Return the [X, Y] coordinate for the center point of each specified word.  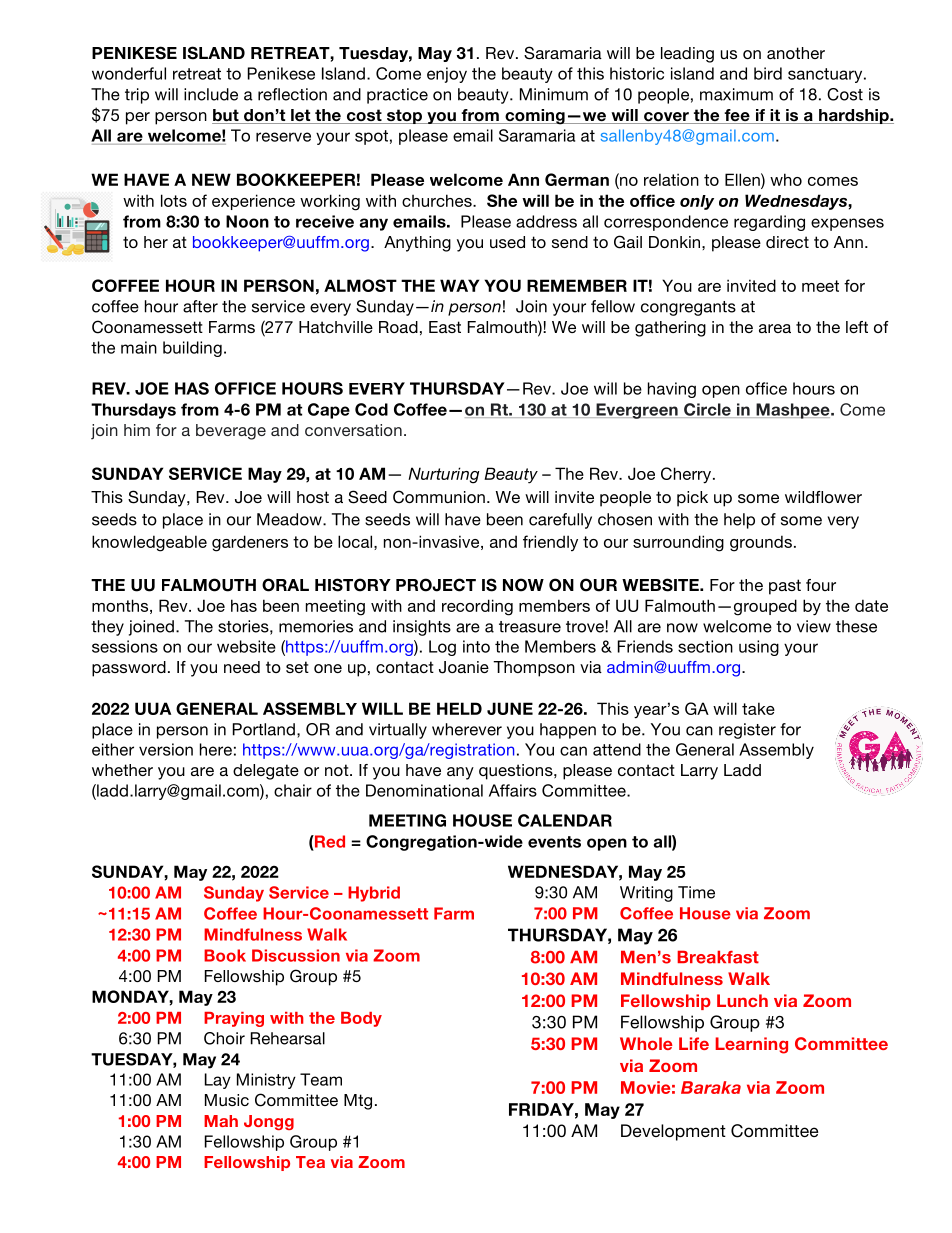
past [785, 587]
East [445, 327]
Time [696, 892]
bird [768, 73]
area [775, 328]
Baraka [711, 1087]
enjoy [447, 75]
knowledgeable [149, 543]
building [192, 349]
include [211, 94]
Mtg [358, 1102]
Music [227, 1100]
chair [293, 790]
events [554, 842]
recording [477, 607]
